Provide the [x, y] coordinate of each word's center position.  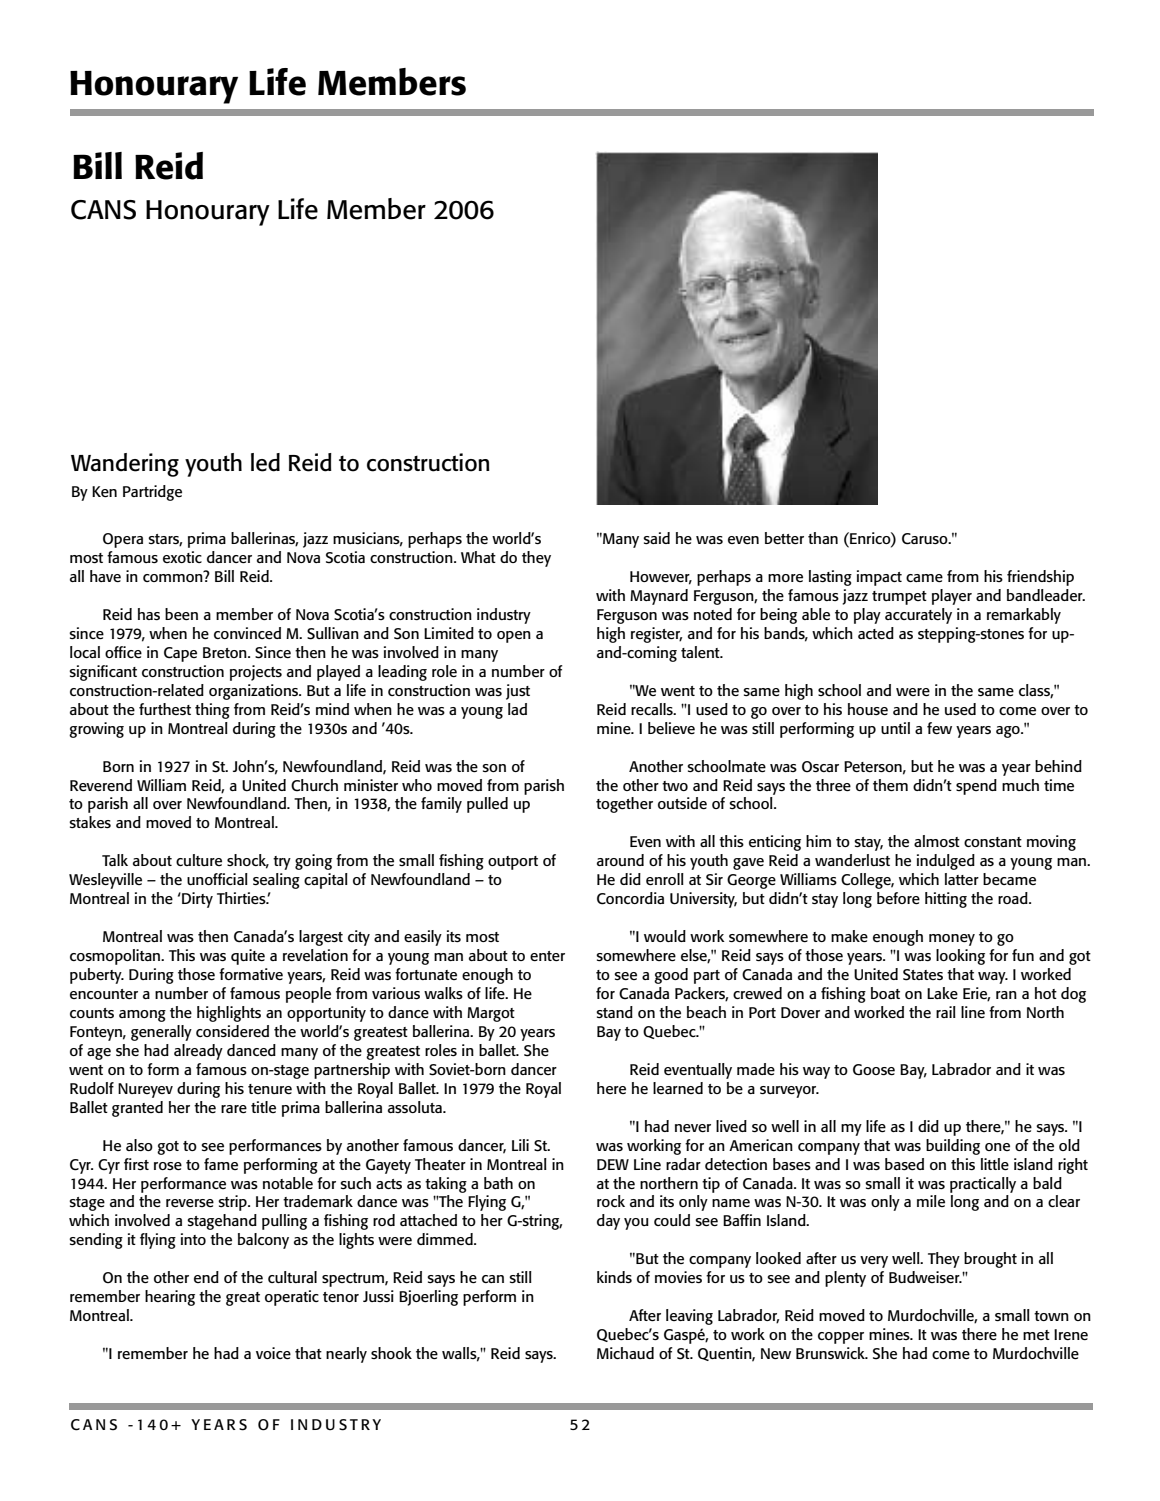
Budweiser [925, 1277]
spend [976, 787]
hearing [170, 1298]
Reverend [101, 785]
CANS [103, 210]
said [656, 538]
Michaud [625, 1353]
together [624, 805]
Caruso [926, 539]
